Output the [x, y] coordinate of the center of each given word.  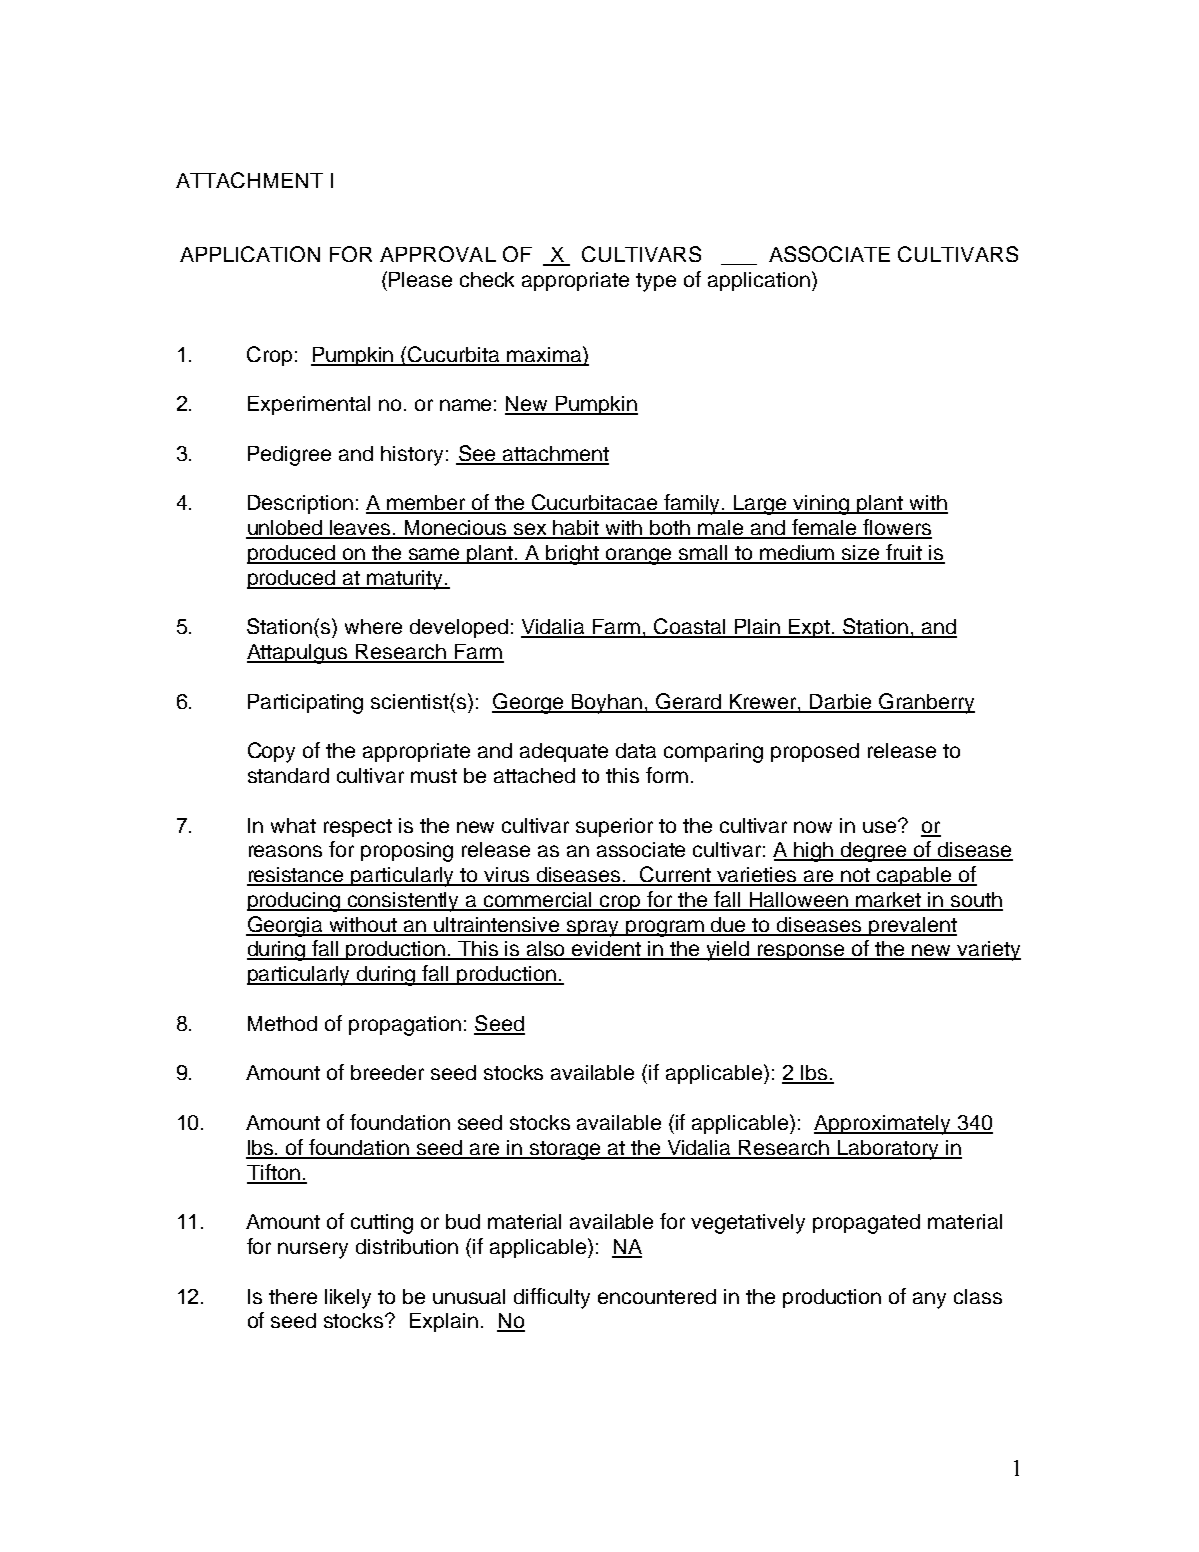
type [656, 282]
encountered [657, 1296]
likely [348, 1299]
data [636, 750]
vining [822, 505]
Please [420, 279]
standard [288, 775]
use [881, 826]
